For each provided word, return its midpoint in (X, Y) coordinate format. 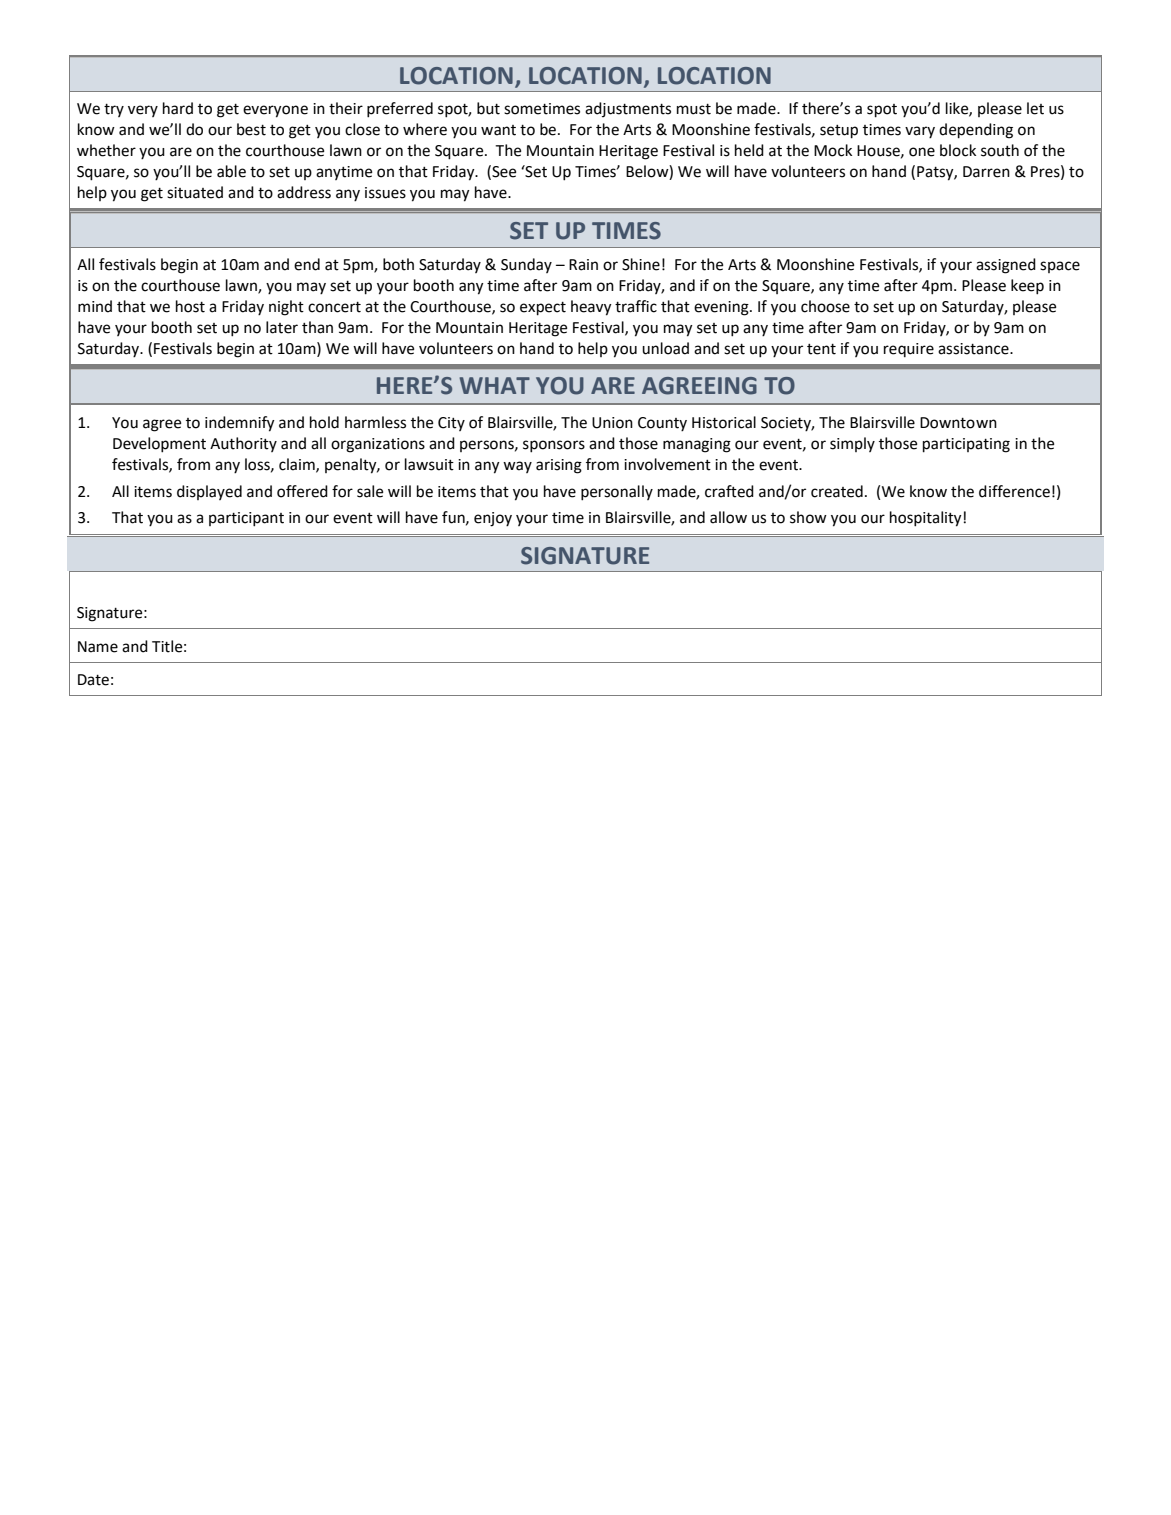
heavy (591, 308)
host (190, 306)
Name (98, 647)
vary (920, 132)
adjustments (628, 109)
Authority (243, 444)
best (251, 129)
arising (559, 466)
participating (966, 445)
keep (1027, 287)
